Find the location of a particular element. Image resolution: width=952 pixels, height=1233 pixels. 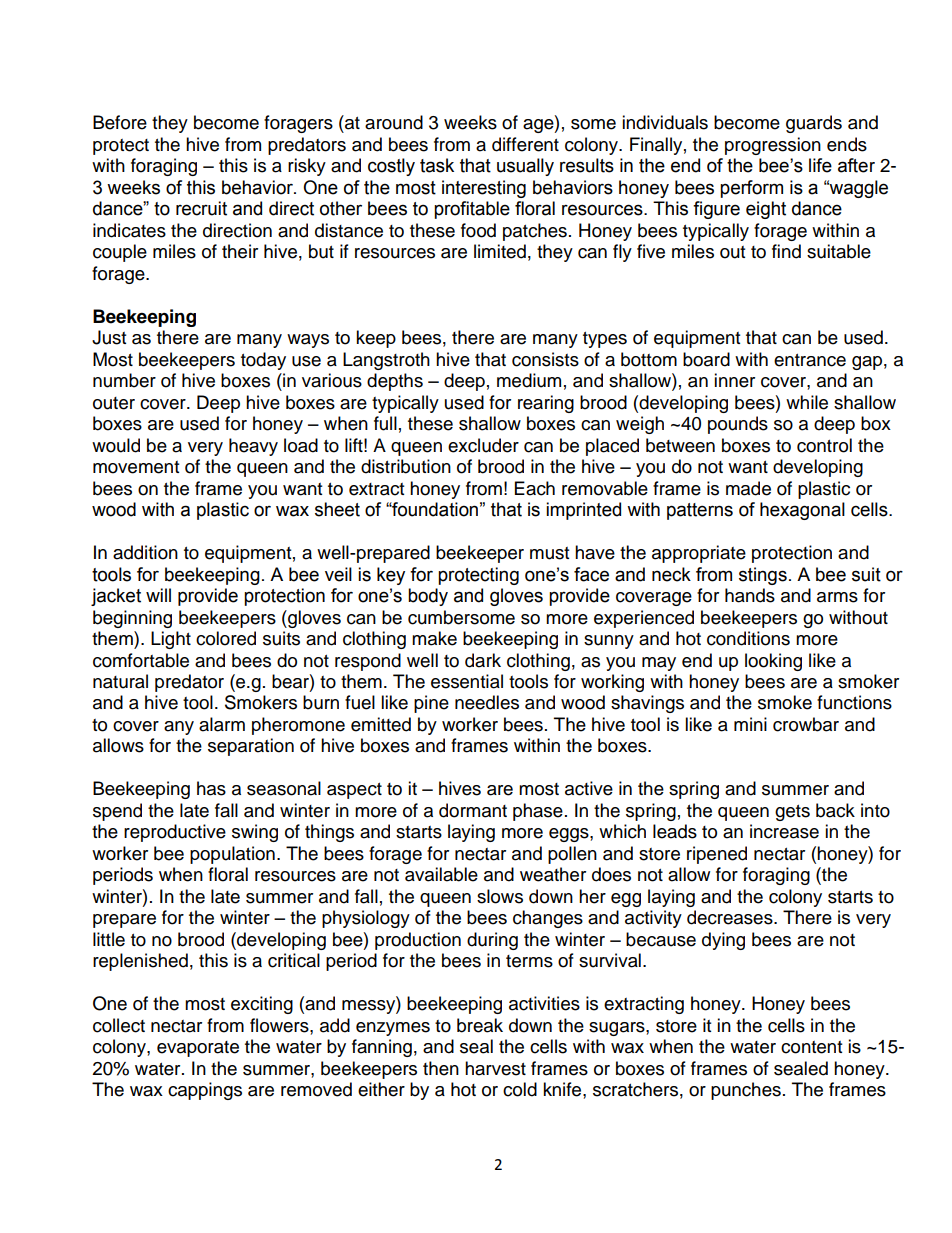

progression is located at coordinates (773, 146).
